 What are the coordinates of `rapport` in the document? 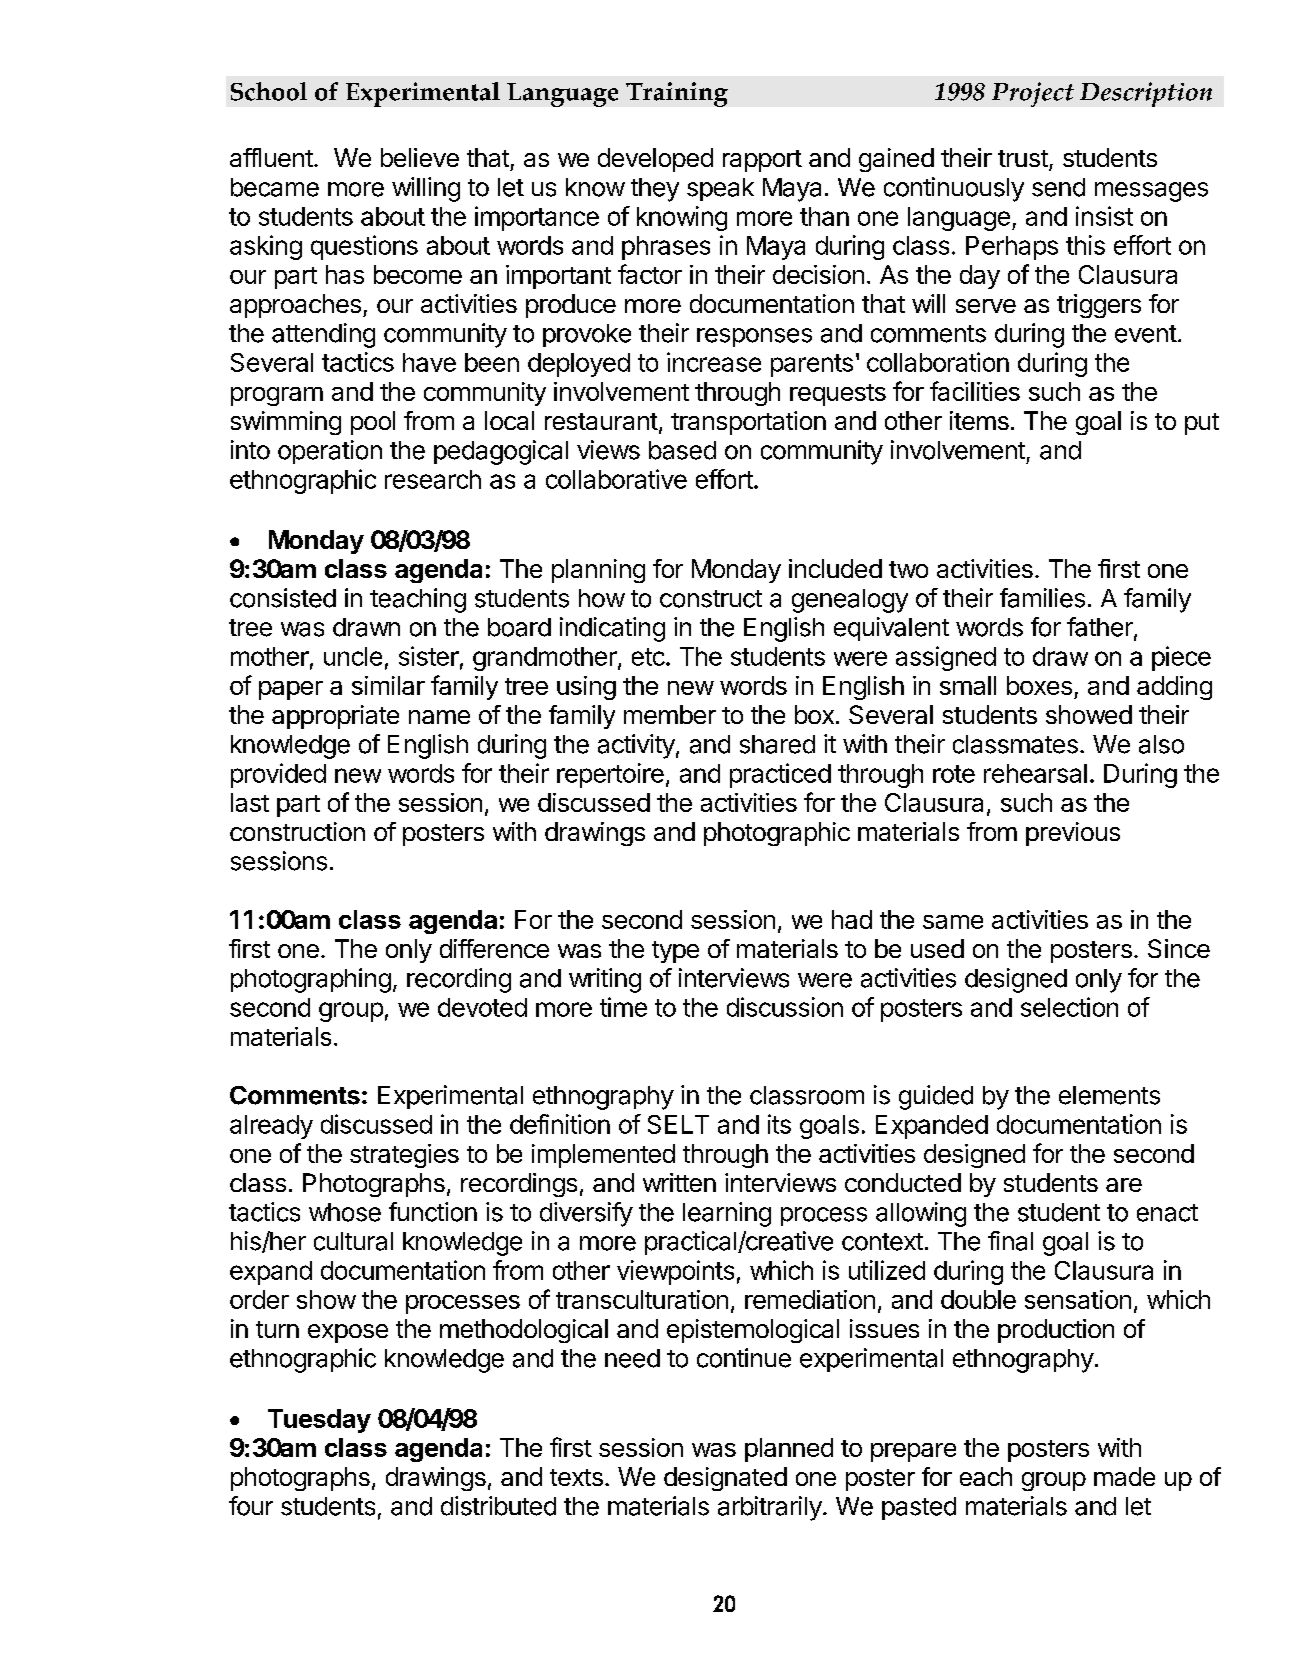 It's located at (762, 161).
